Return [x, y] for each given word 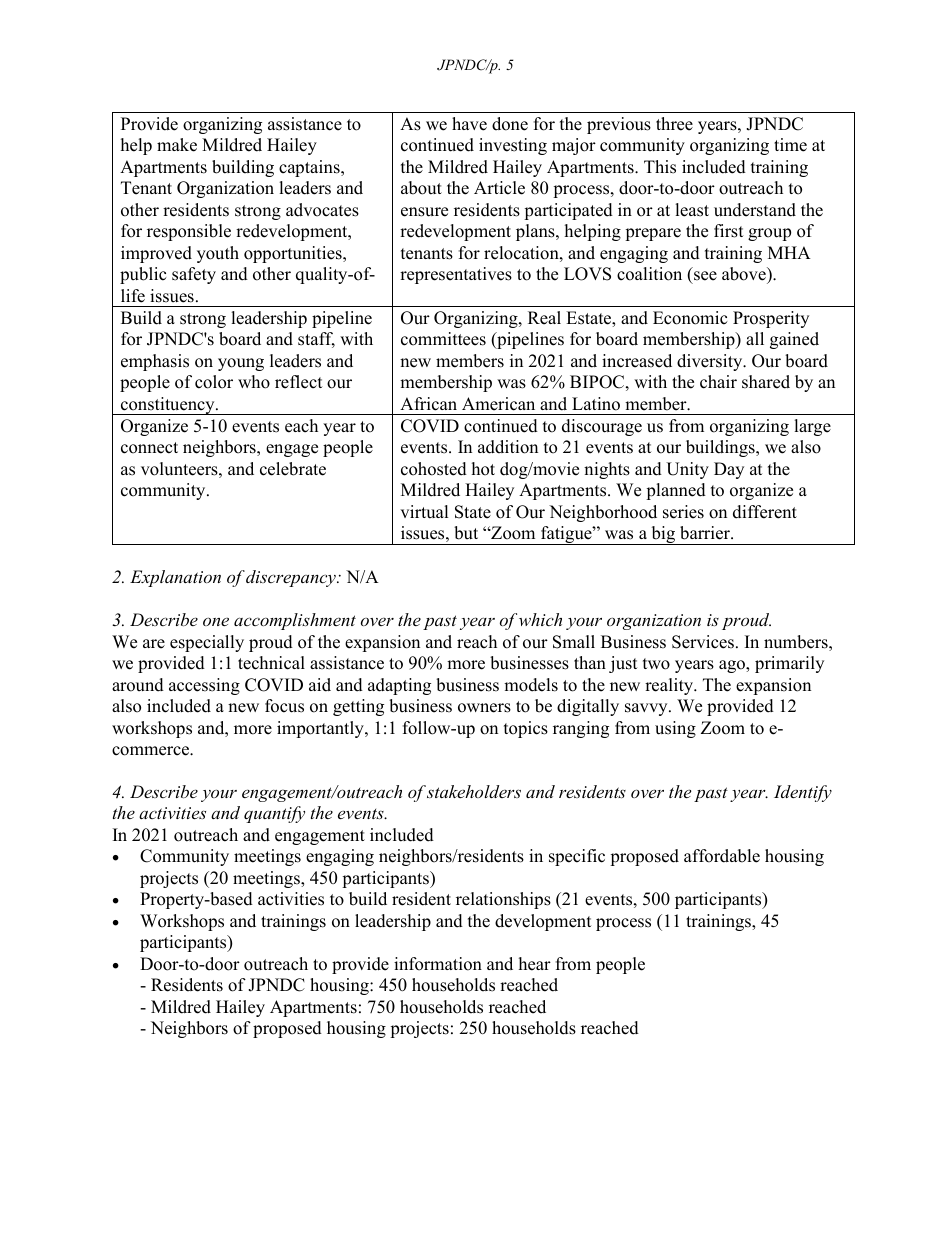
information [438, 964]
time [790, 145]
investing [513, 146]
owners [484, 708]
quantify [274, 814]
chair [718, 382]
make [177, 145]
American [498, 404]
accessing [204, 686]
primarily [789, 664]
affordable [722, 856]
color [214, 382]
